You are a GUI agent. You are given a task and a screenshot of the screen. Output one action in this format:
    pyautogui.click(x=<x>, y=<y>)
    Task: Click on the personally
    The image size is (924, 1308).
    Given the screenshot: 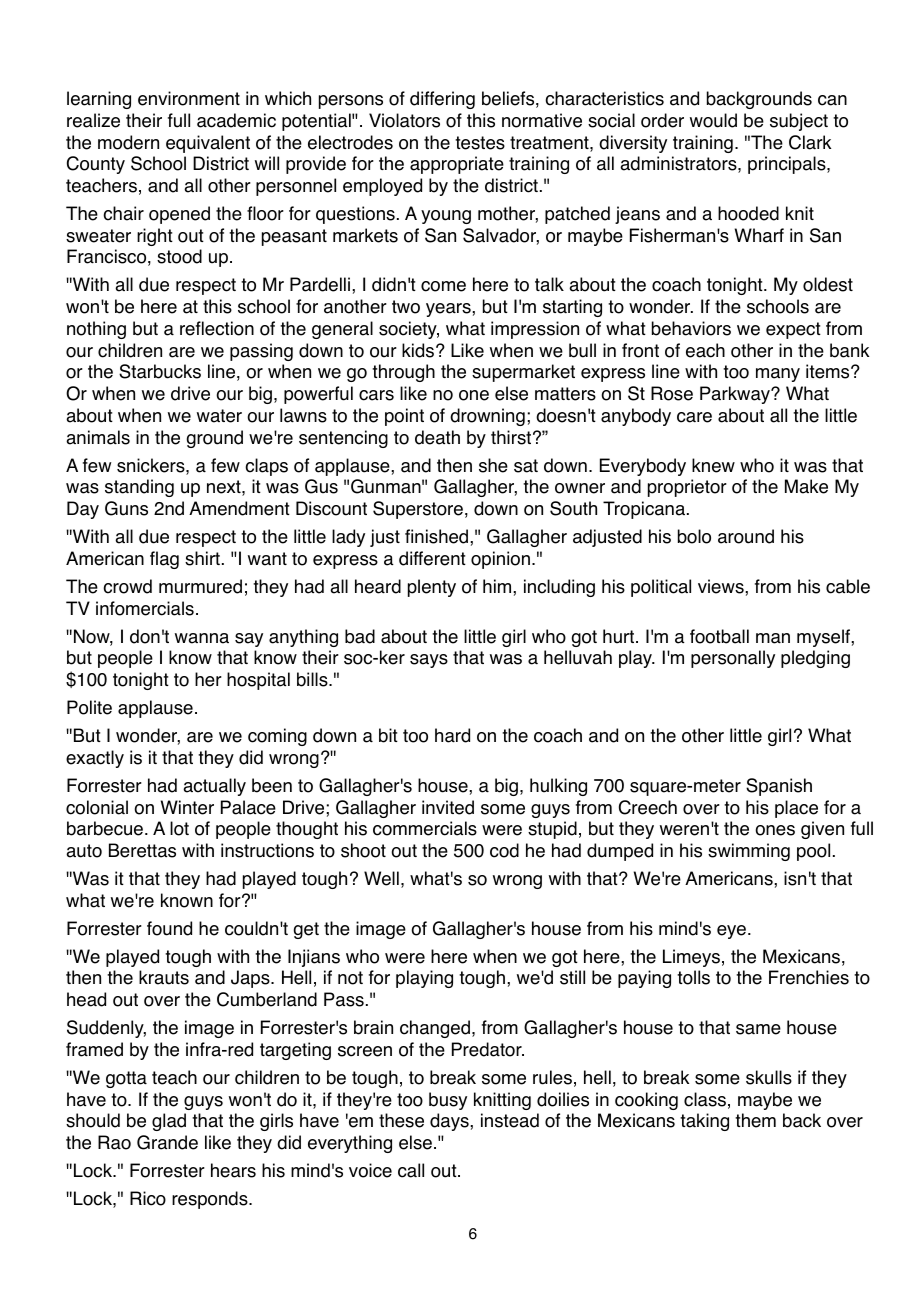 What is the action you would take?
    pyautogui.click(x=733, y=659)
